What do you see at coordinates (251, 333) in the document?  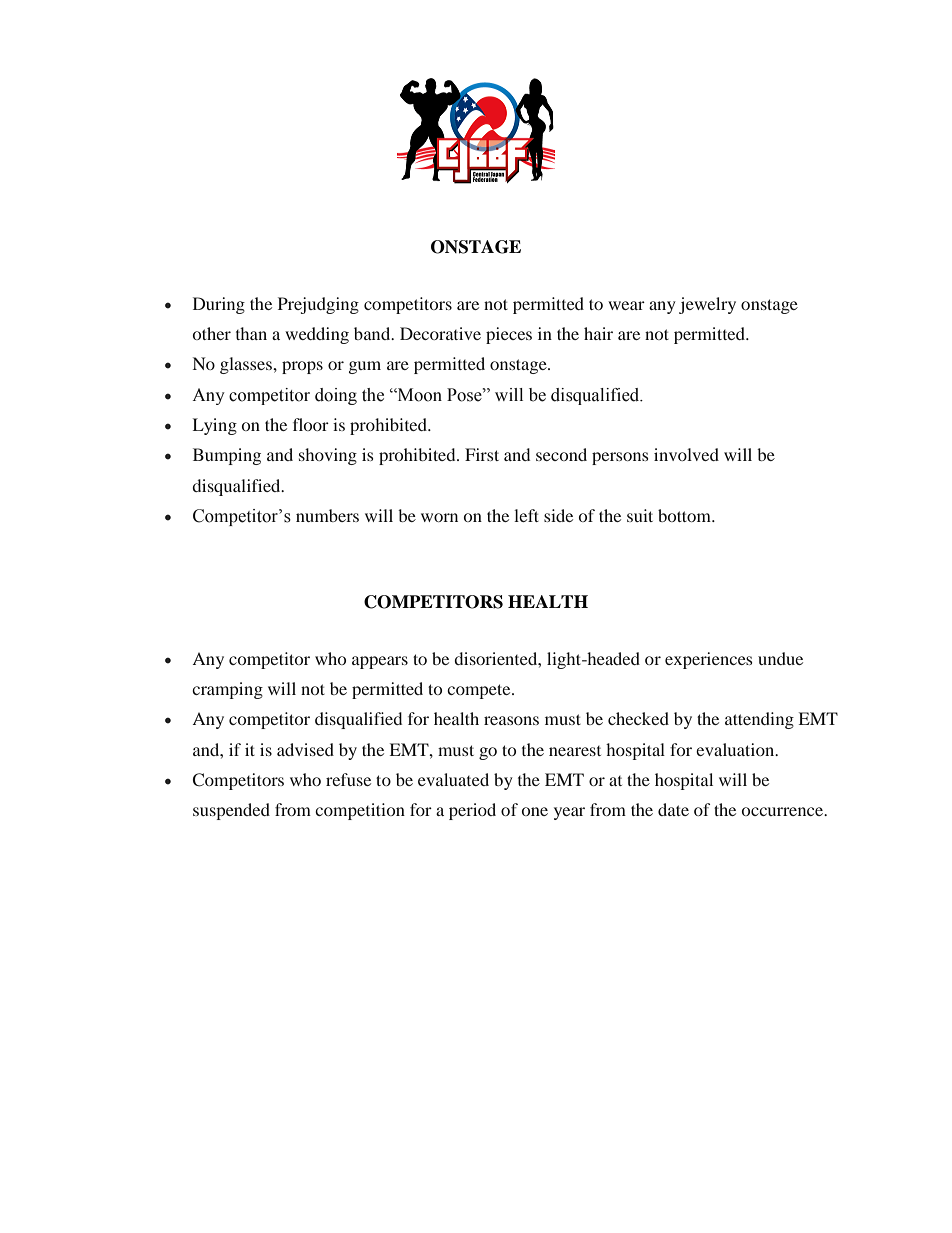 I see `than` at bounding box center [251, 333].
